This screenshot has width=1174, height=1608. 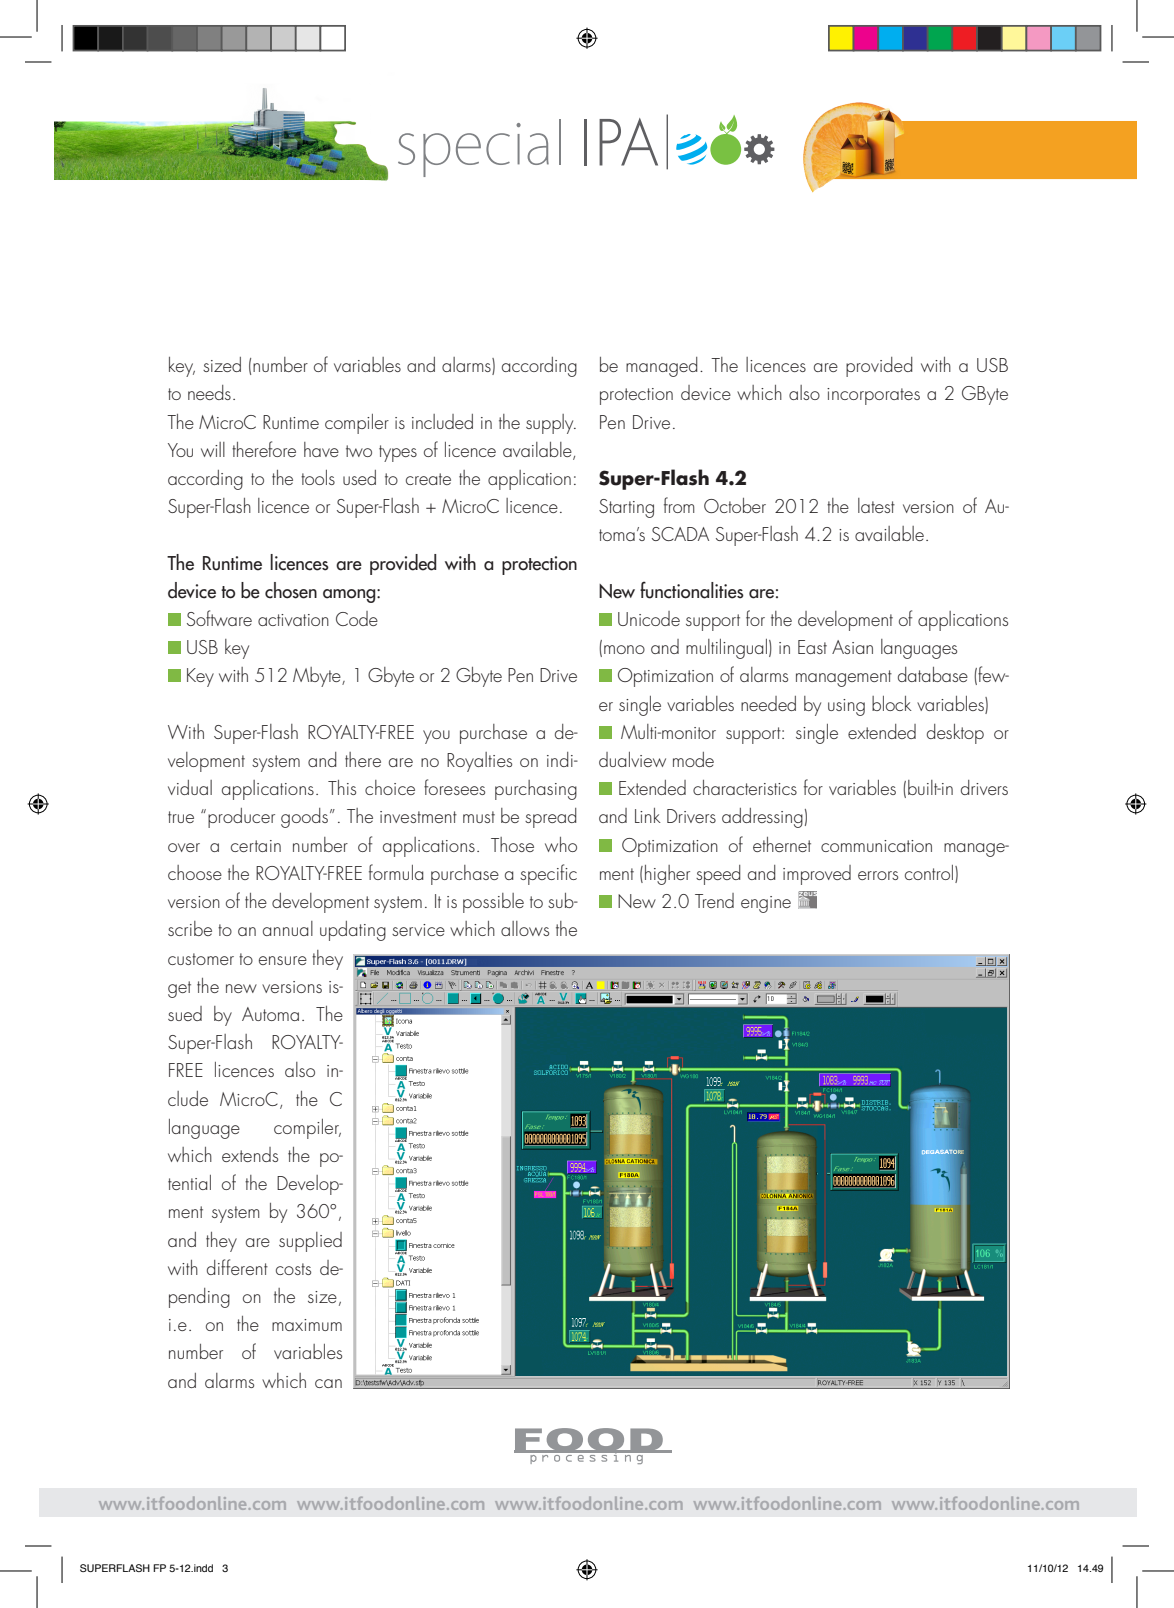 I want to click on supply, so click(x=551, y=424).
